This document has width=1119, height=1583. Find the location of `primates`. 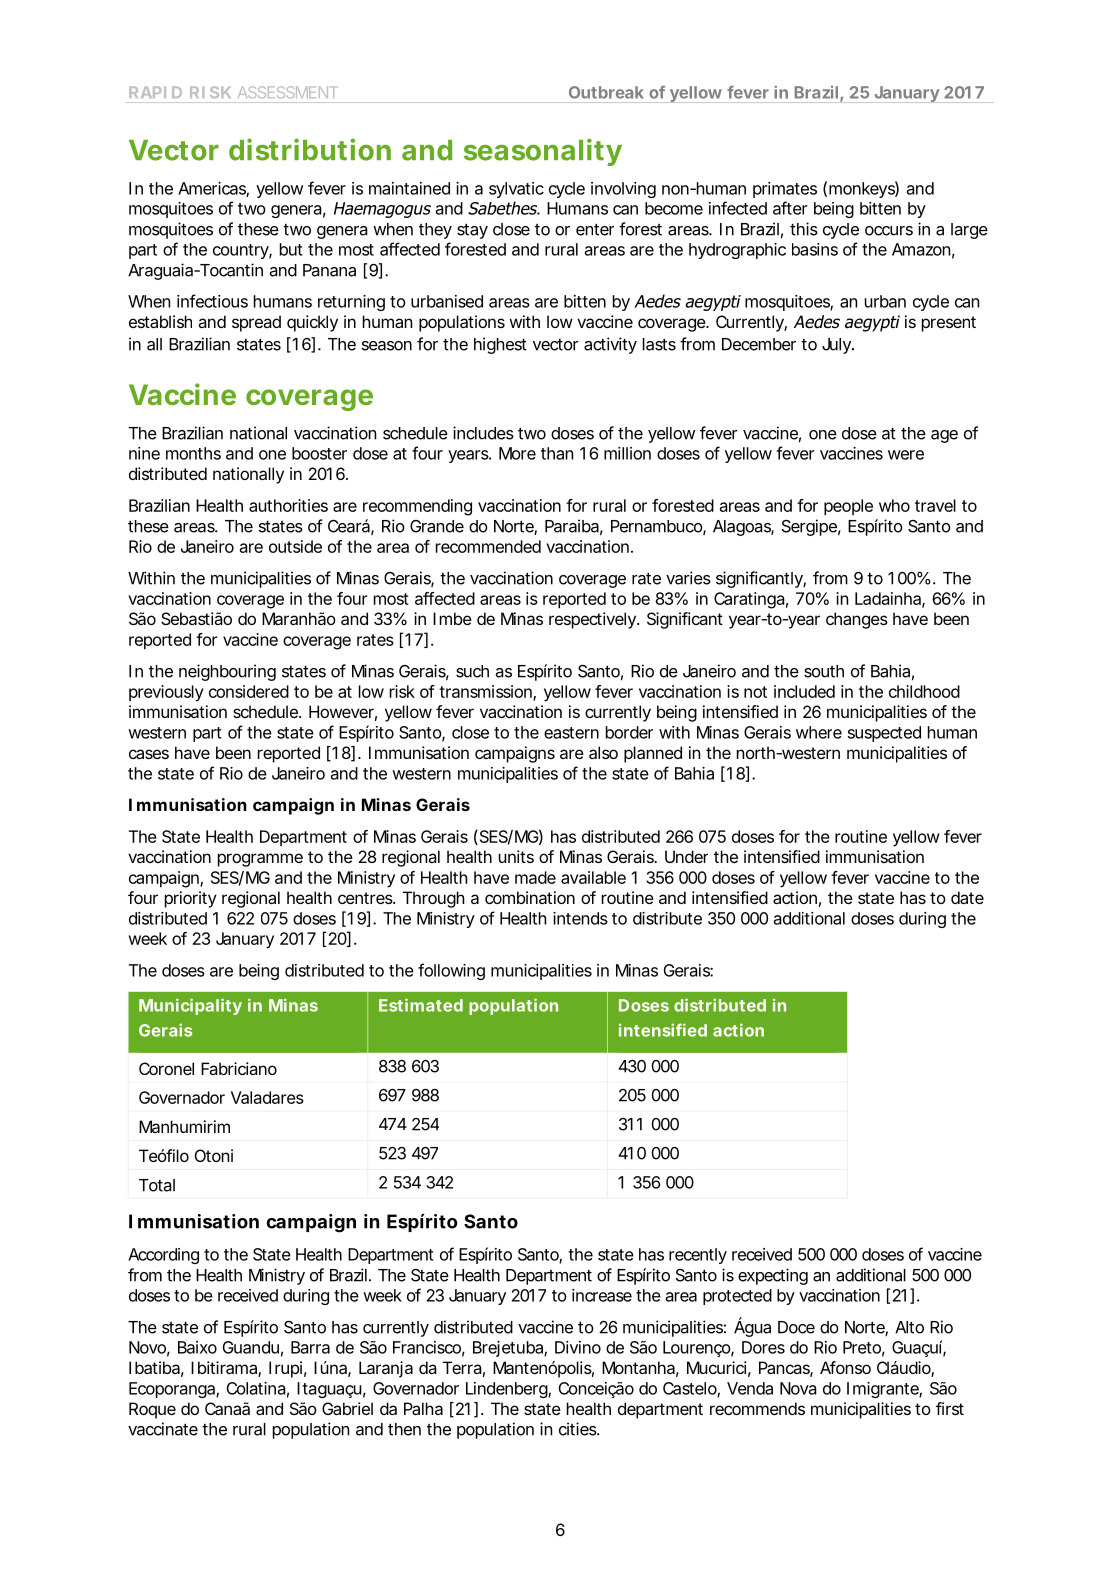

primates is located at coordinates (785, 190).
